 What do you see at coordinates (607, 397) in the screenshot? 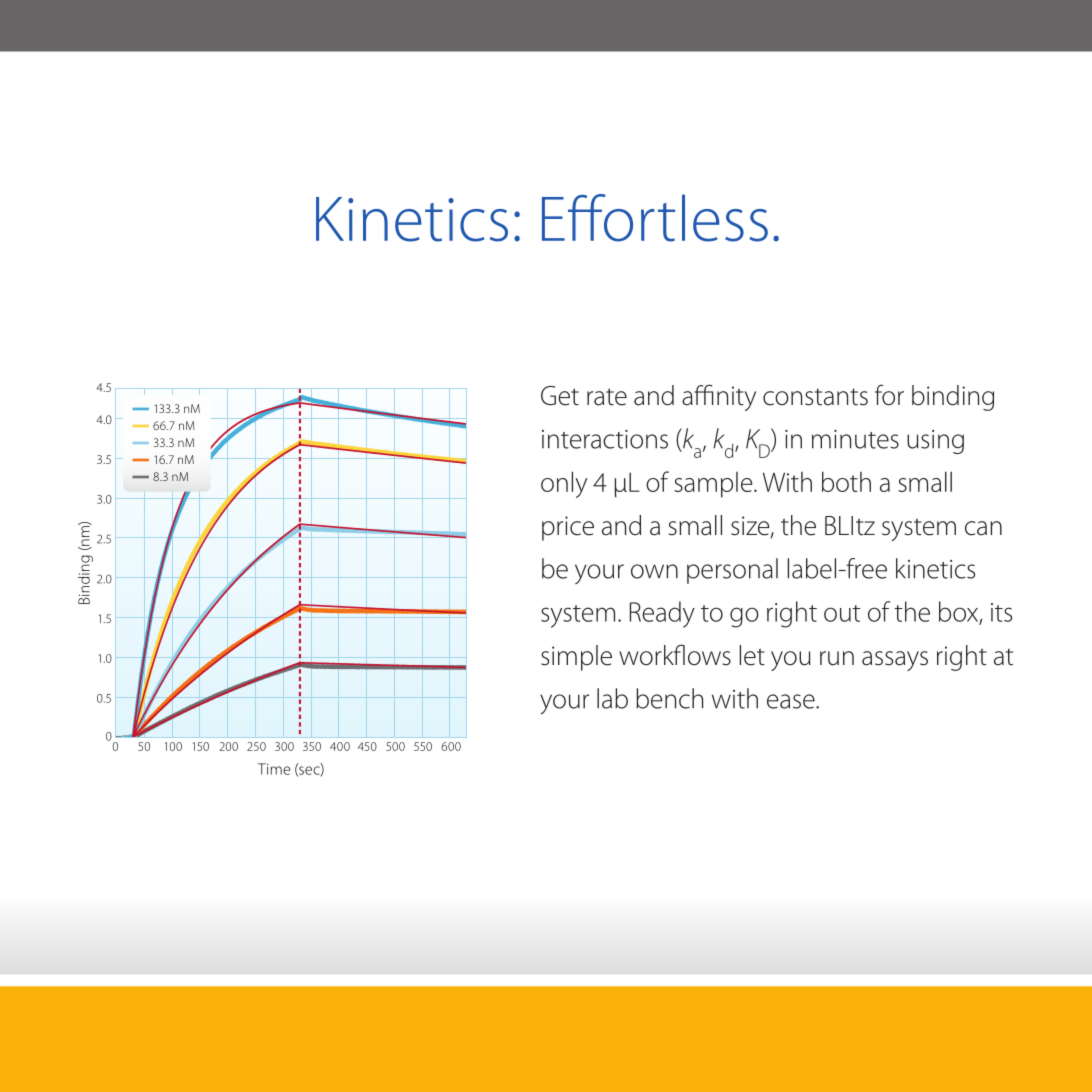
I see `rate` at bounding box center [607, 397].
